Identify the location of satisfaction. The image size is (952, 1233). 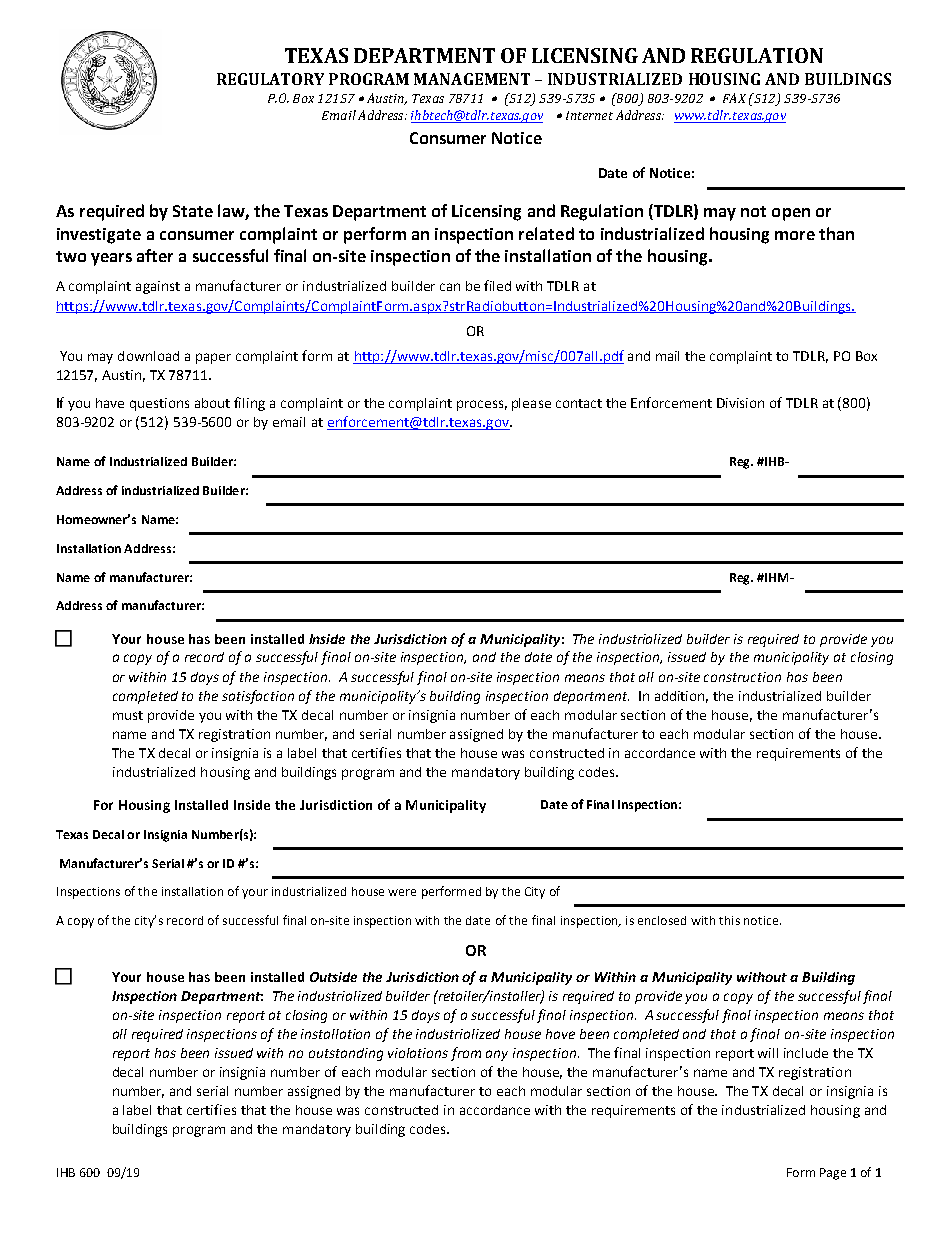
(258, 697).
